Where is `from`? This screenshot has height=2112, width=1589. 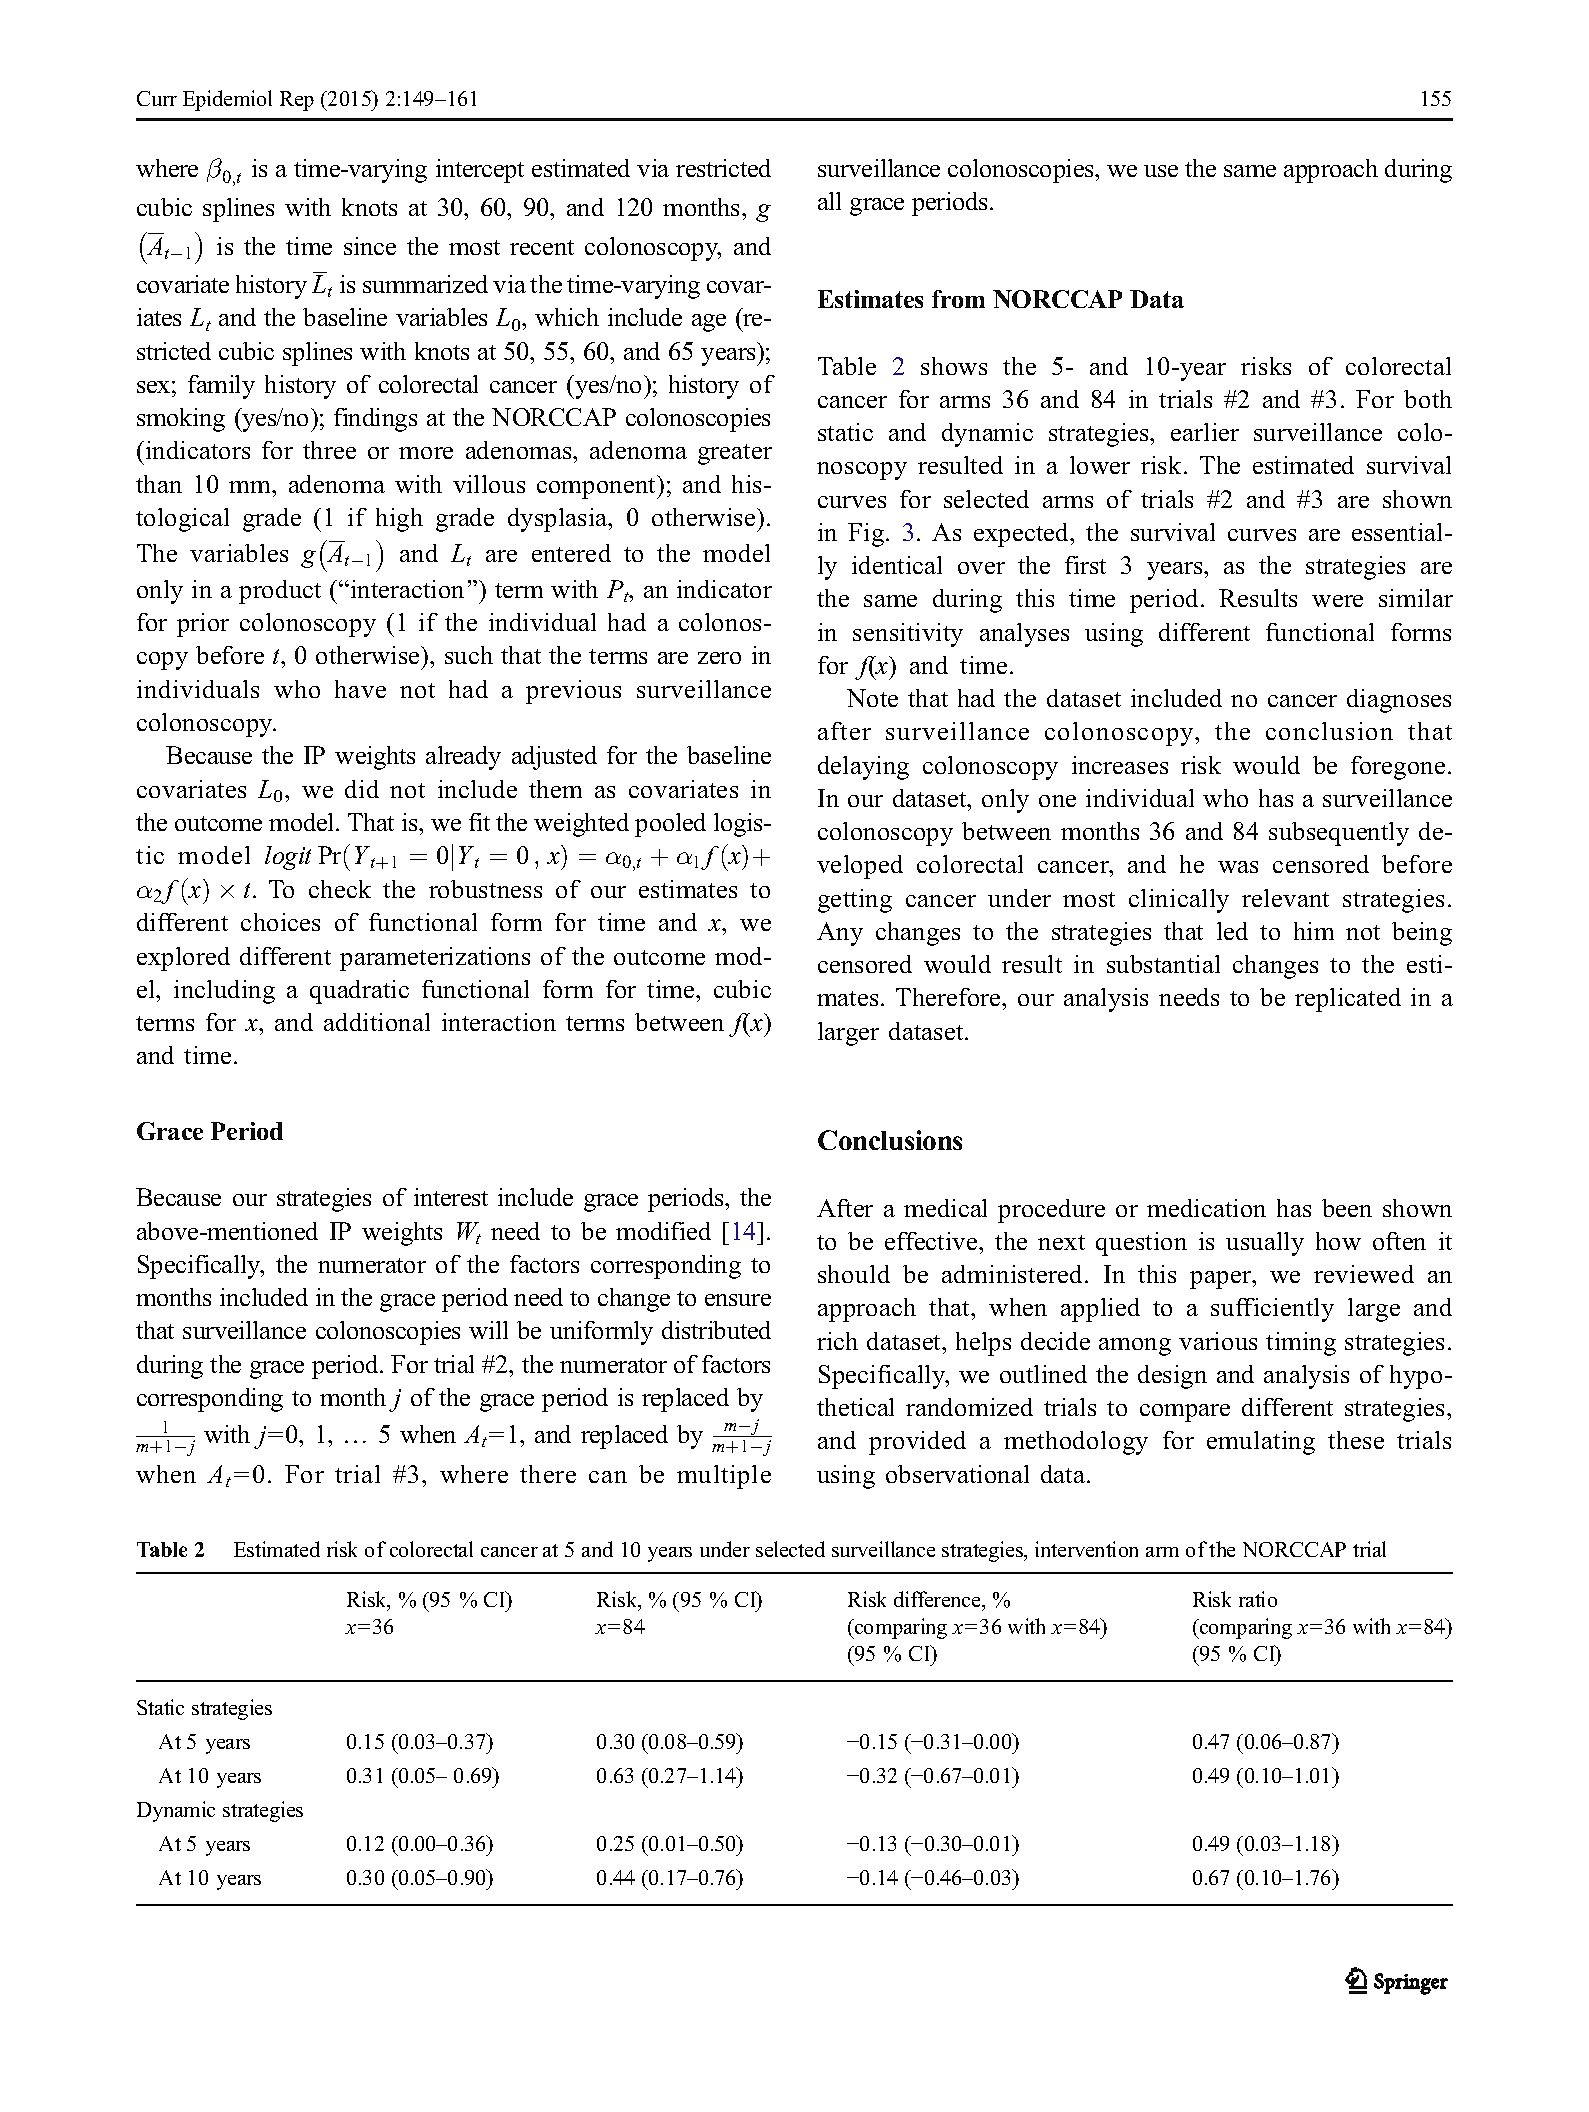 from is located at coordinates (958, 299).
